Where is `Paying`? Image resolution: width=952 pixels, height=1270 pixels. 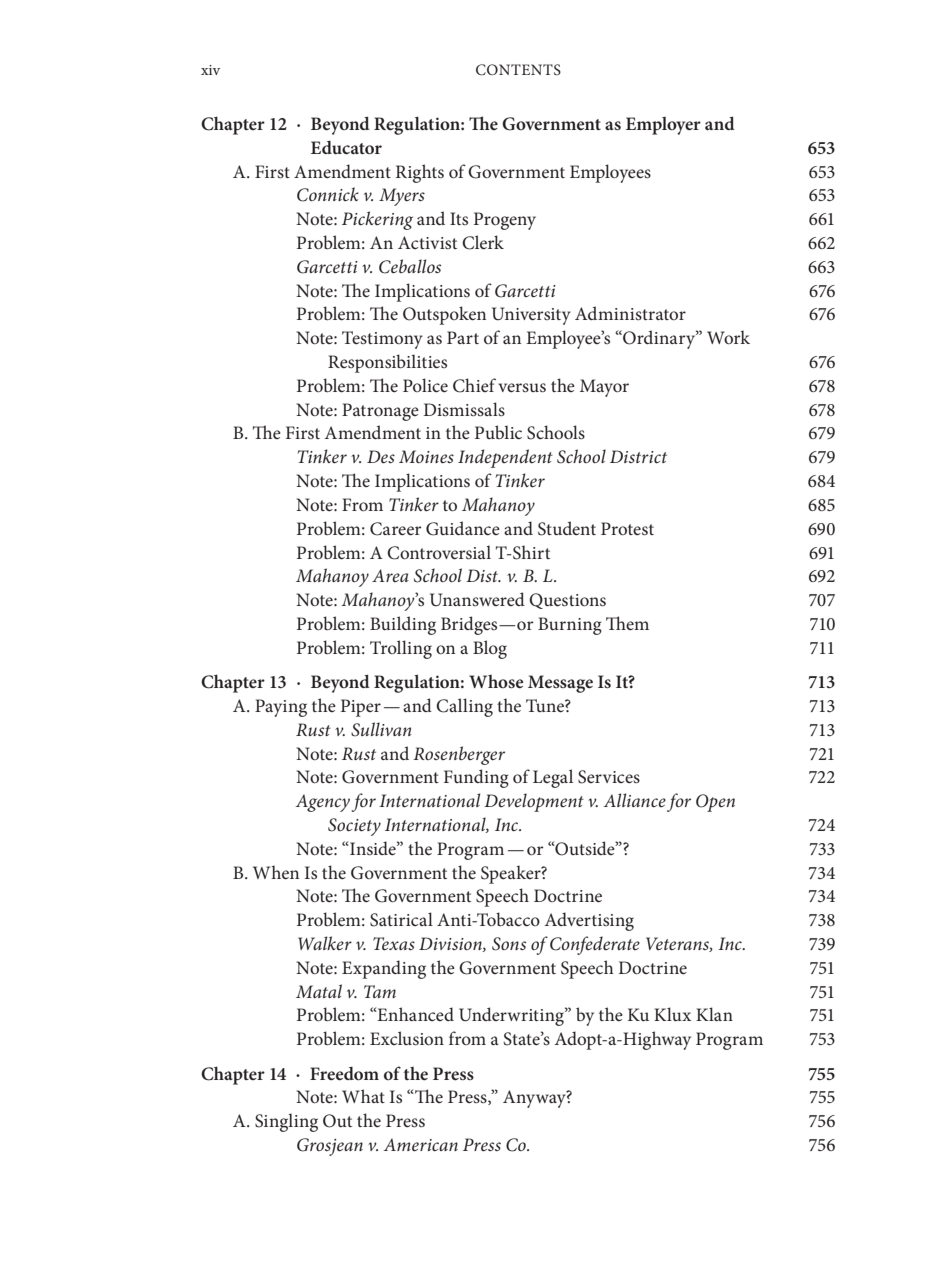 Paying is located at coordinates (281, 708).
